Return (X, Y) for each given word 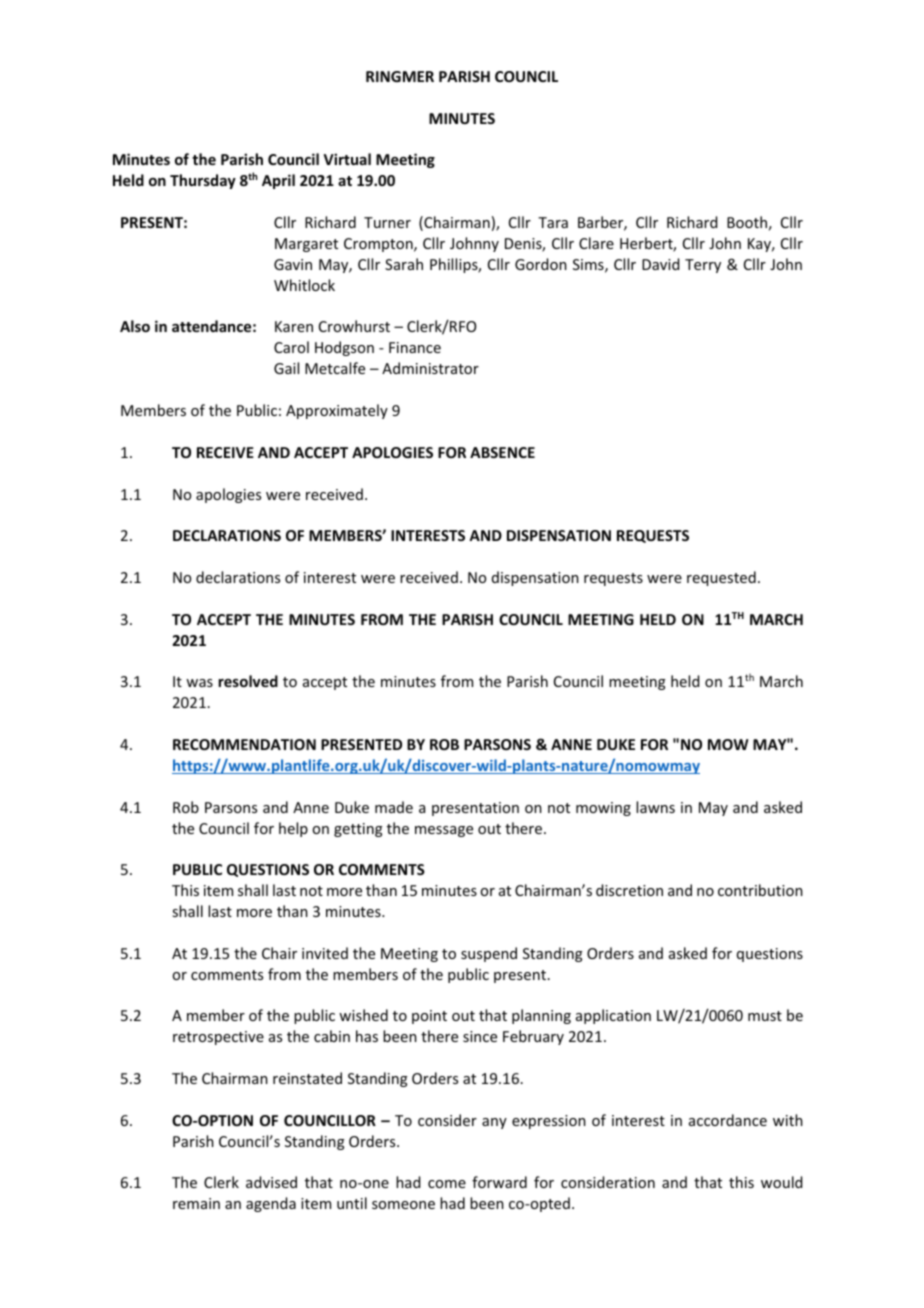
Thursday (203, 181)
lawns (655, 807)
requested (721, 578)
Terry (703, 266)
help (293, 829)
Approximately (337, 411)
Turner (387, 222)
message (444, 831)
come (447, 1184)
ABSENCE (502, 452)
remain (196, 1203)
